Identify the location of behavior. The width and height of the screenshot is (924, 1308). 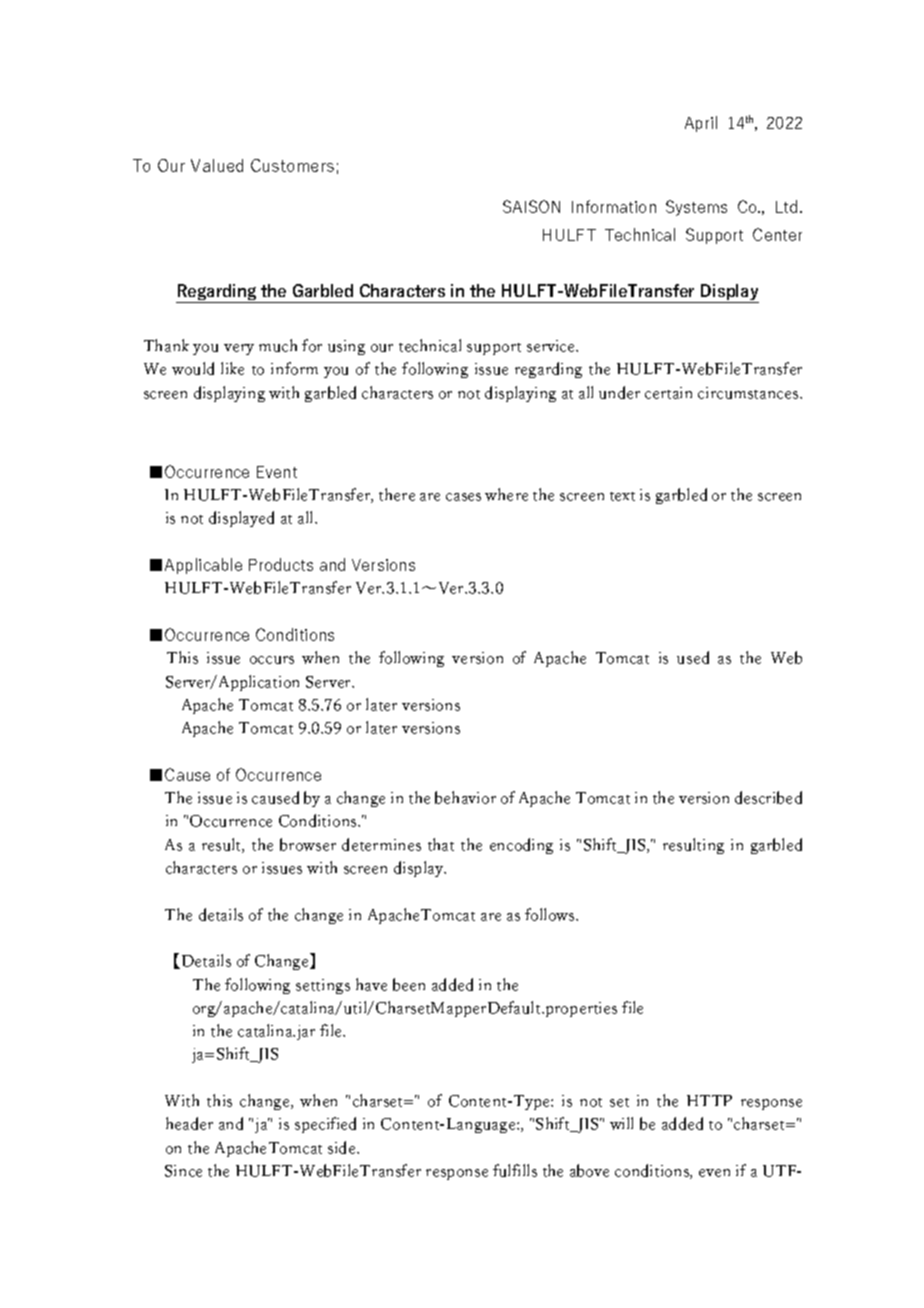
(465, 797).
